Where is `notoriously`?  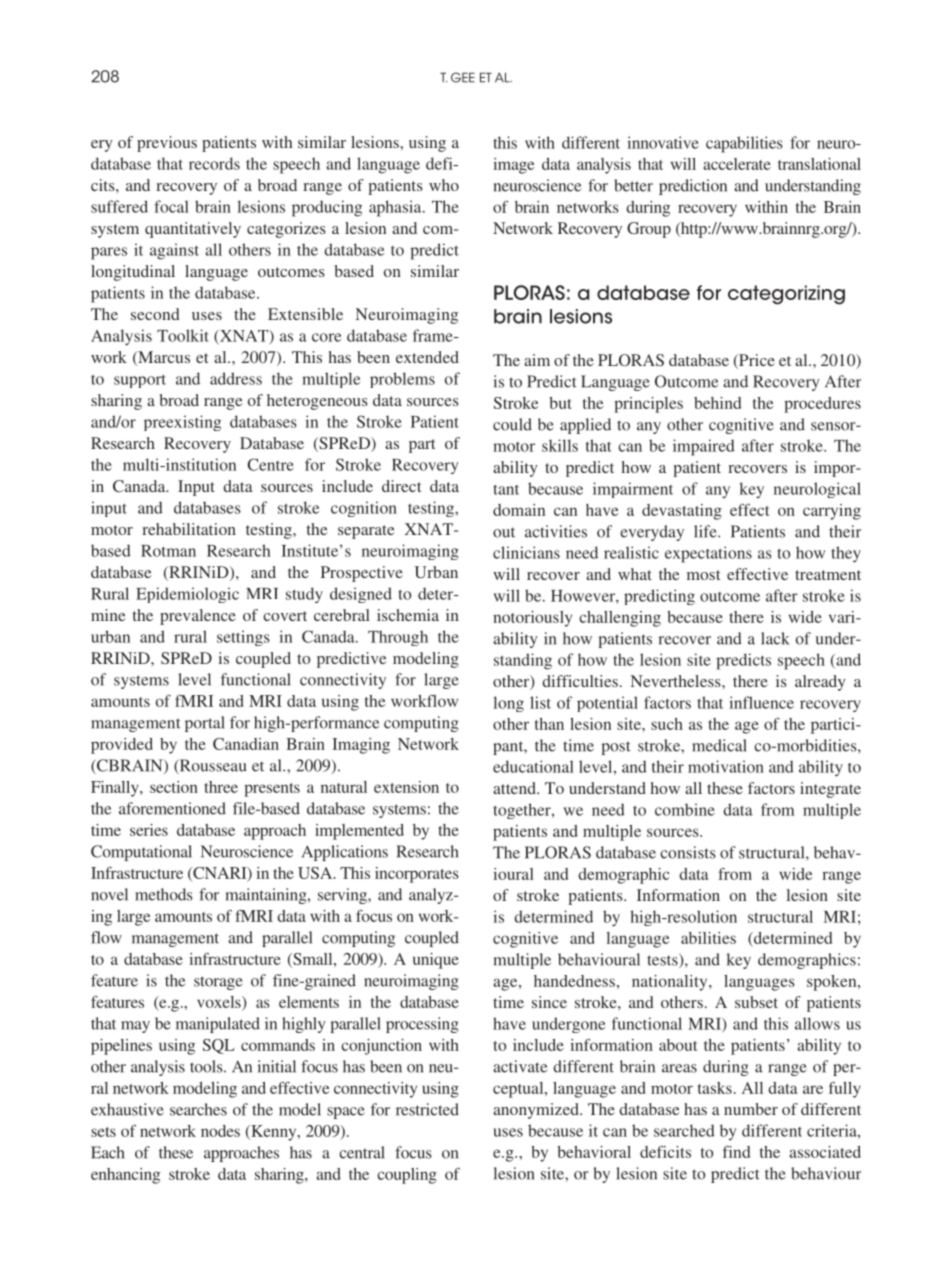 notoriously is located at coordinates (532, 619).
